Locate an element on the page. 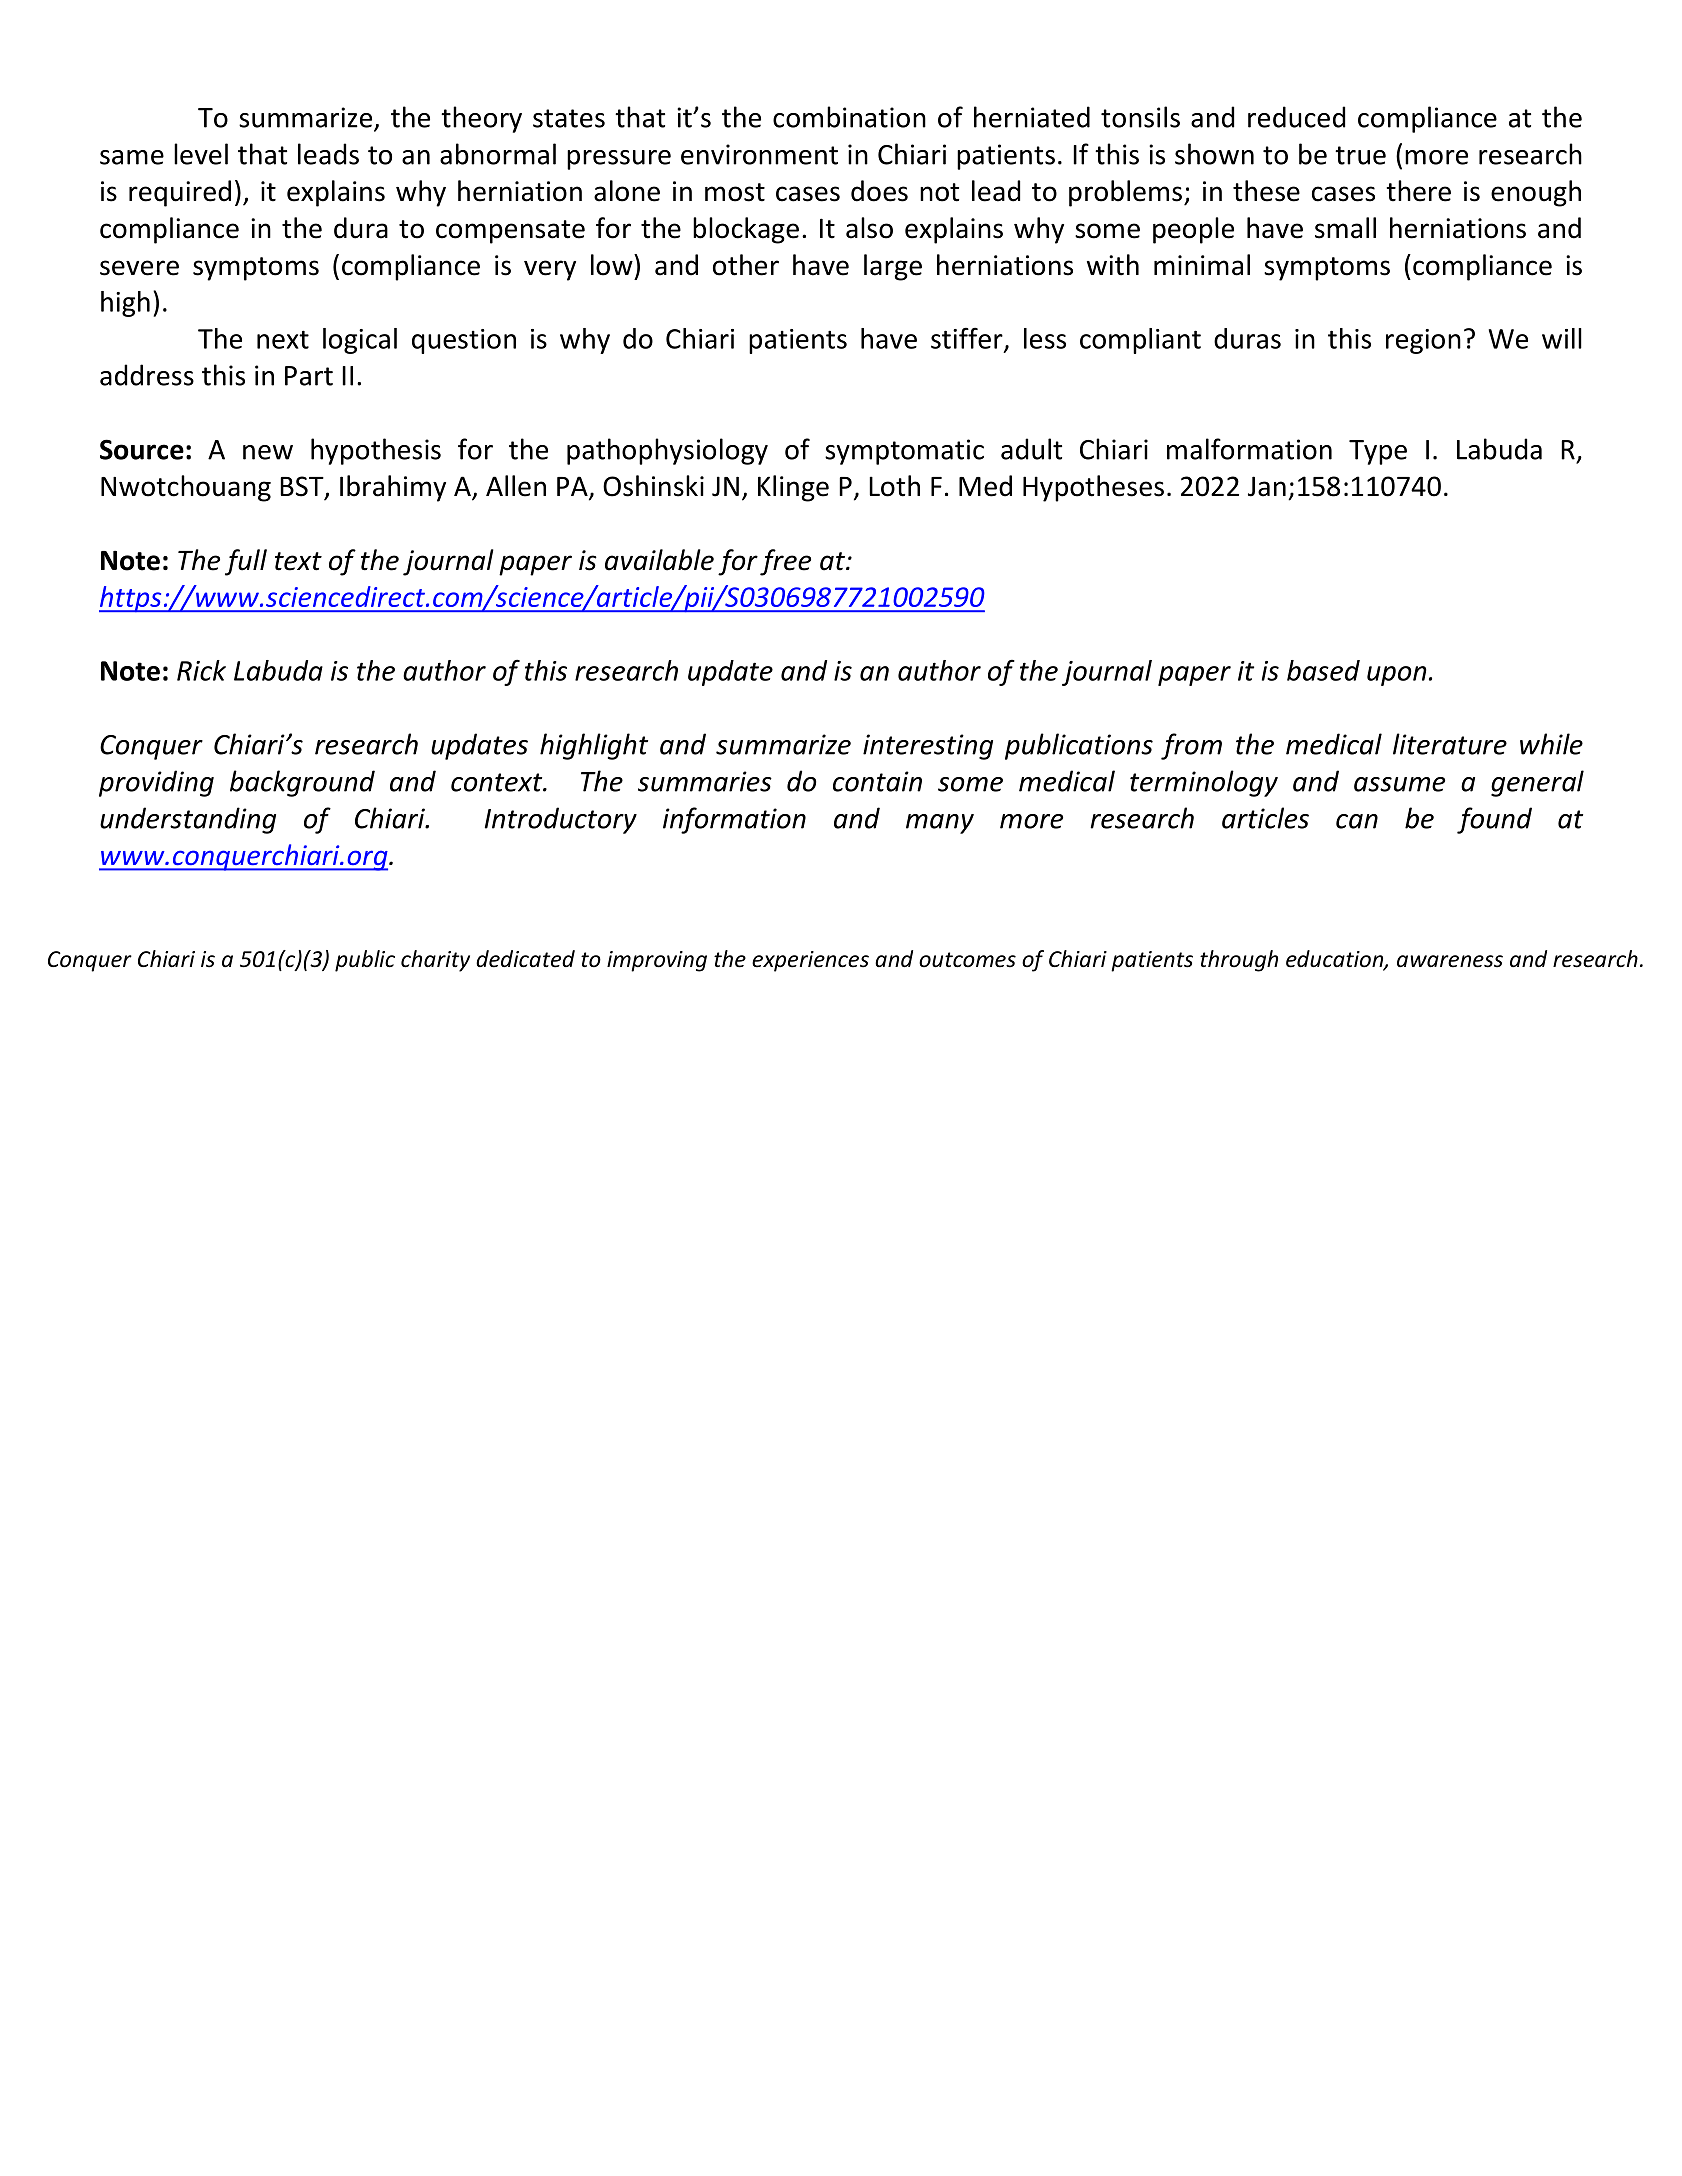 The image size is (1682, 2176). contain is located at coordinates (877, 781).
